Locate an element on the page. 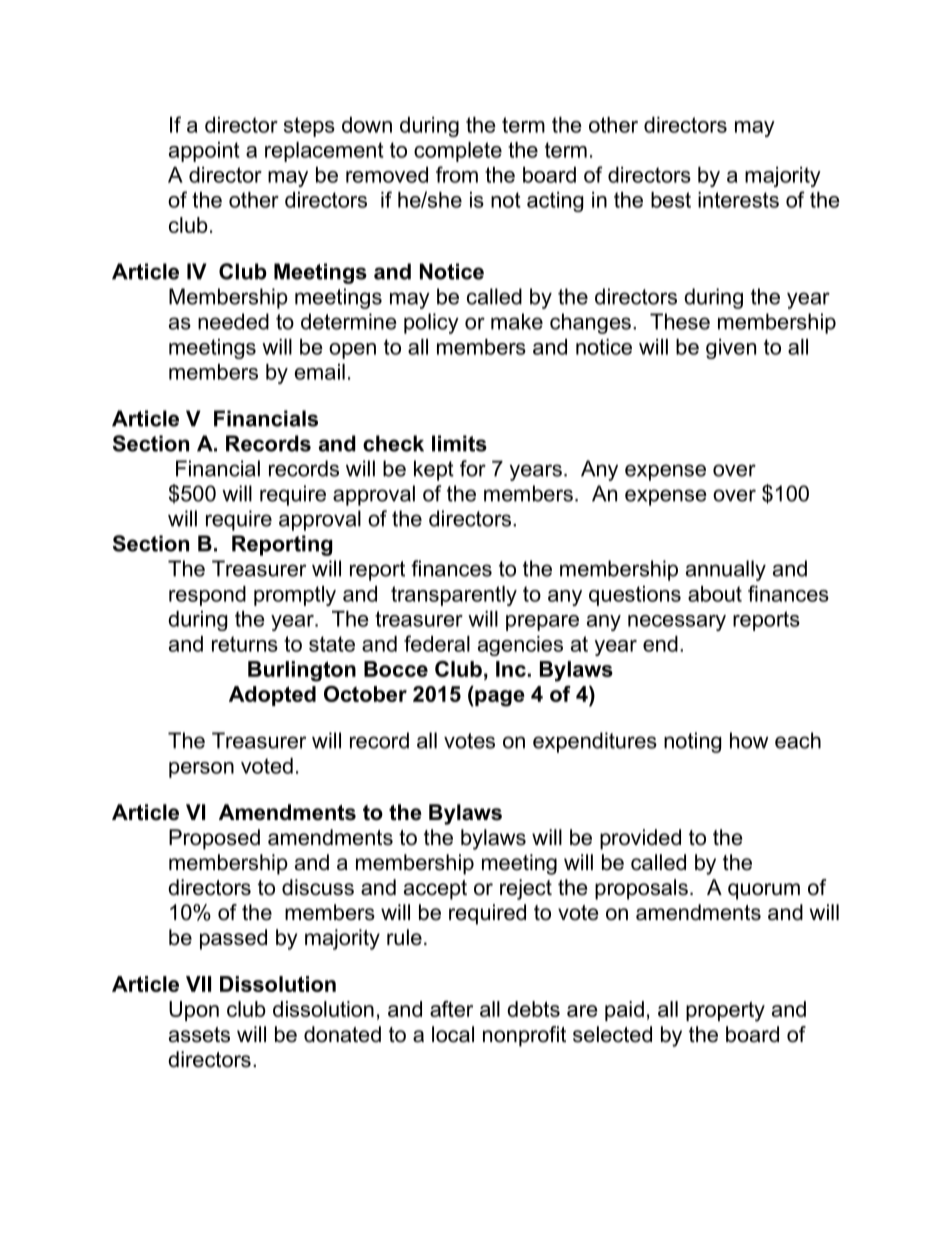  interests is located at coordinates (738, 200).
